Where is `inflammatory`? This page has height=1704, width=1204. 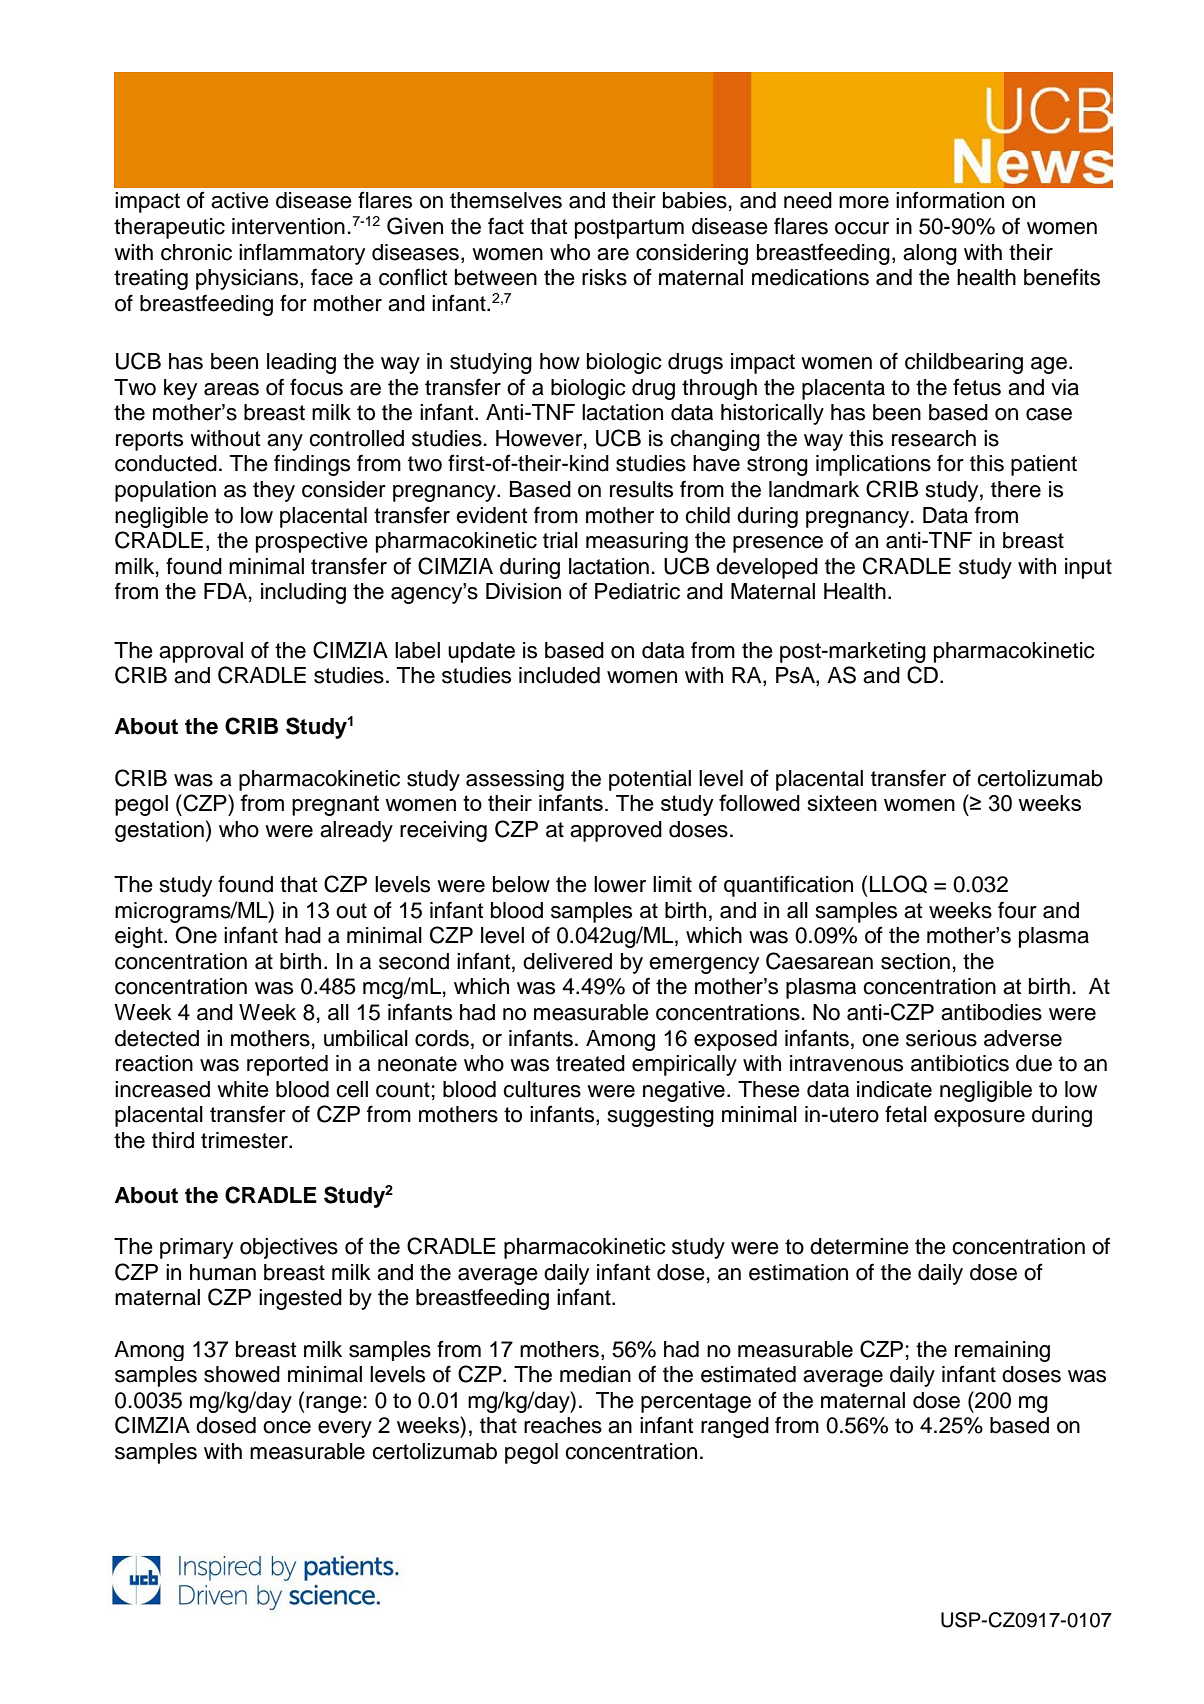 inflammatory is located at coordinates (302, 254).
